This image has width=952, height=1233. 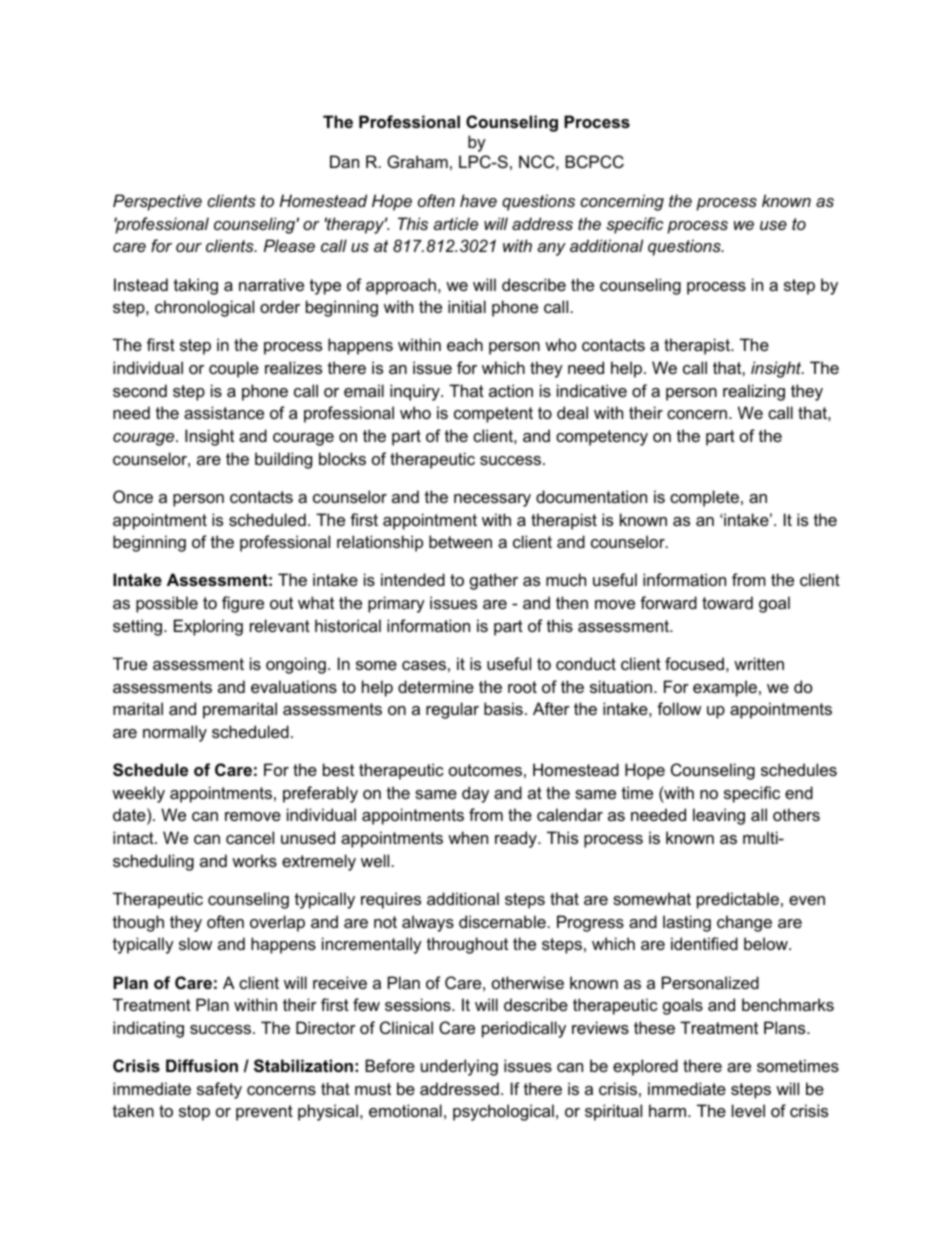 What do you see at coordinates (208, 627) in the image?
I see `Exploring` at bounding box center [208, 627].
